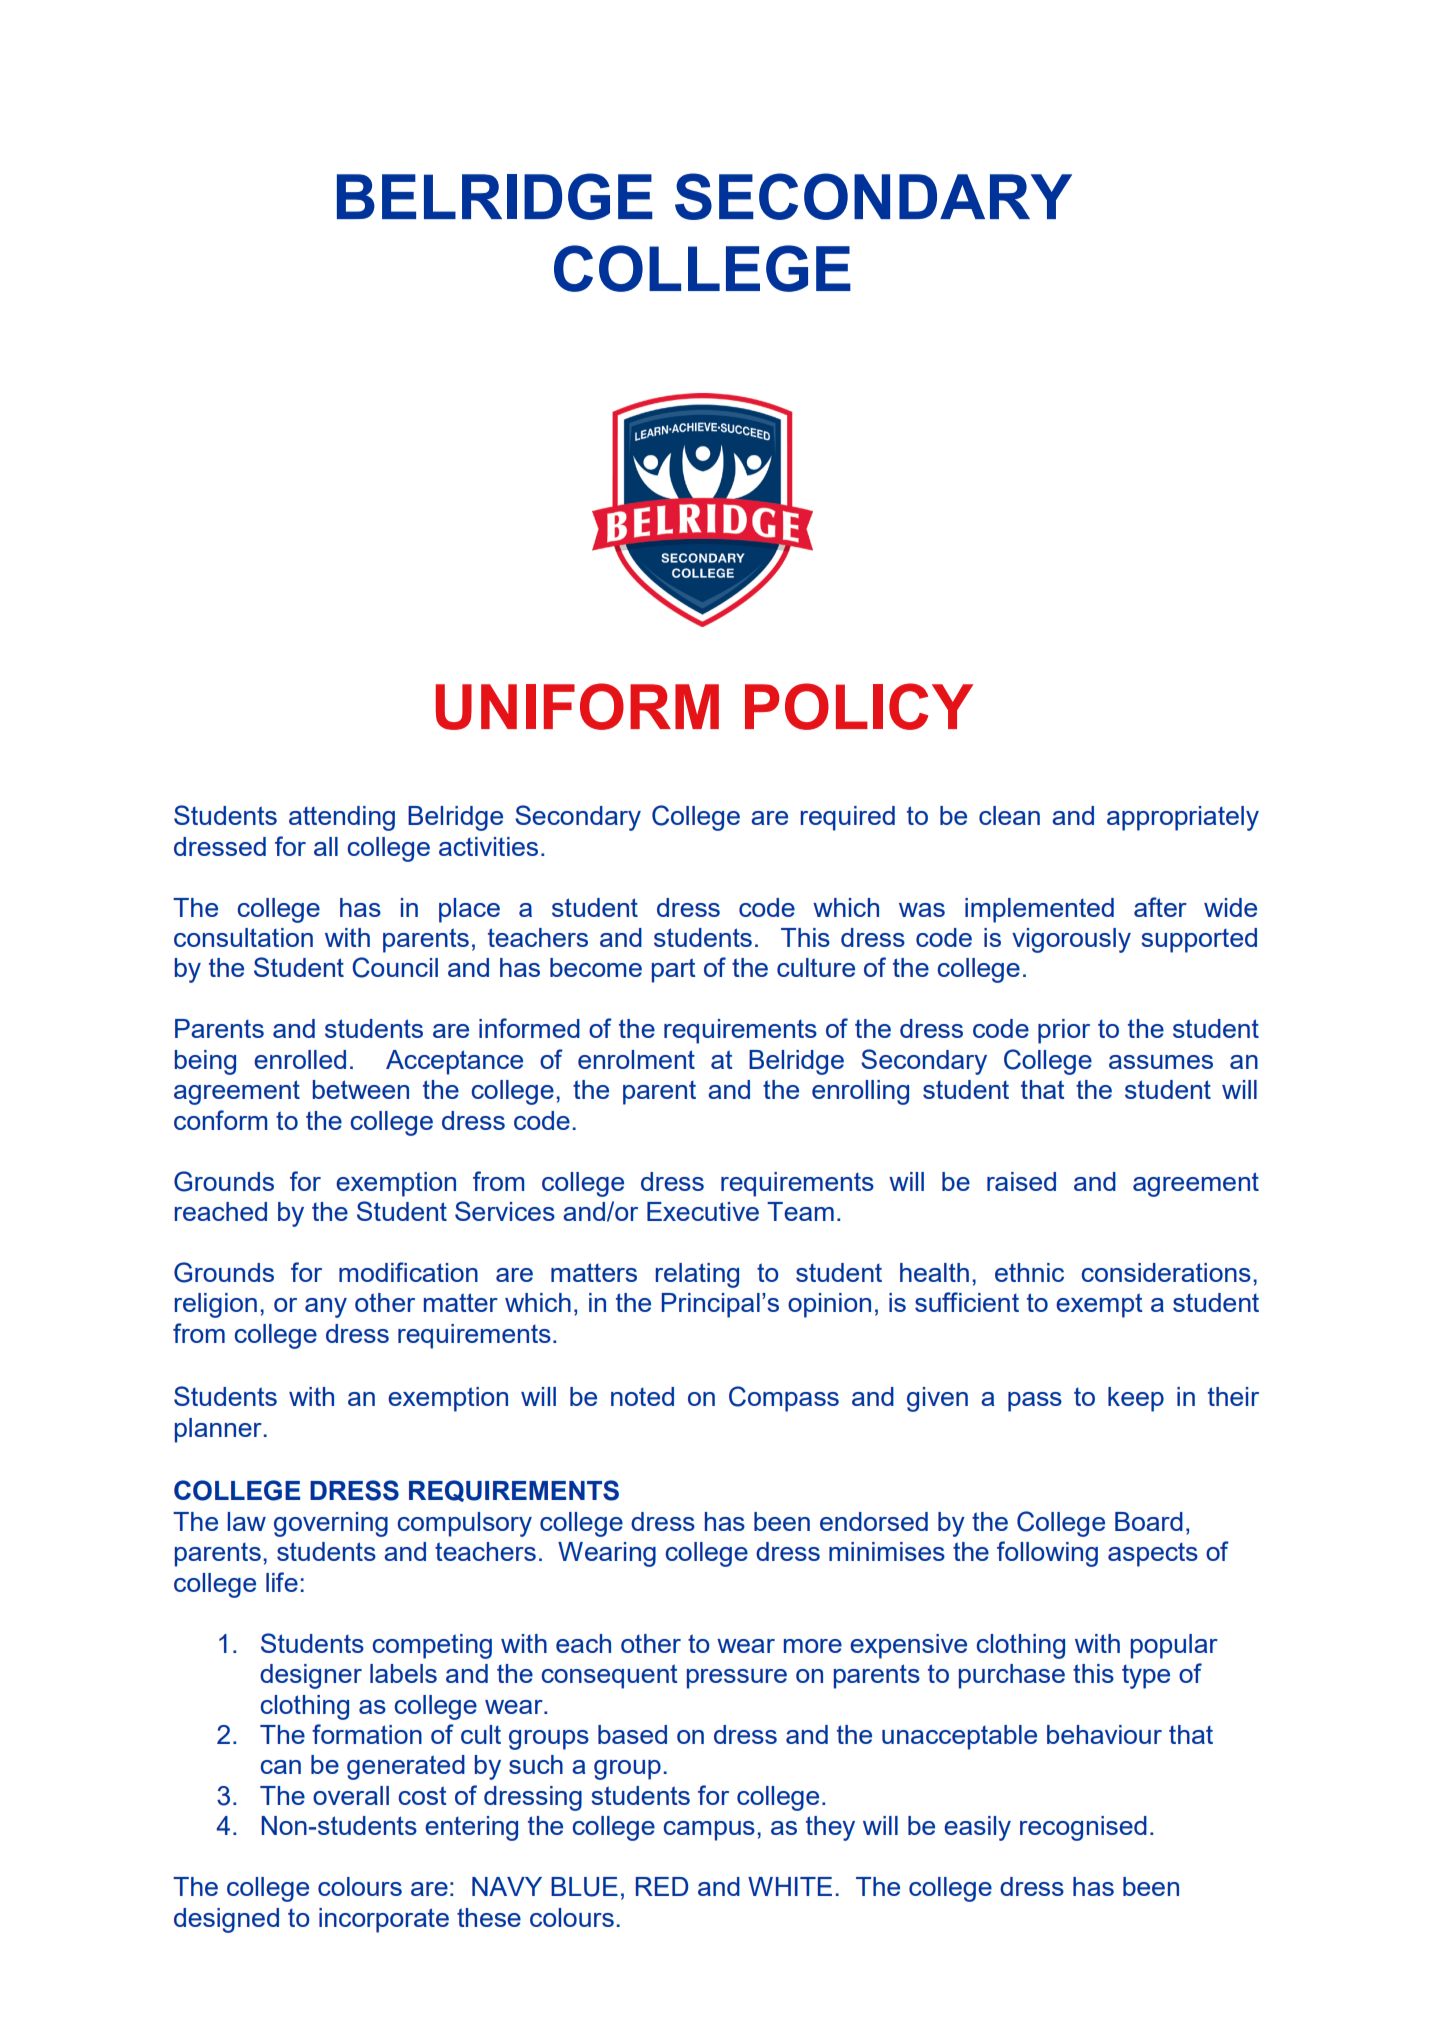 The image size is (1432, 2026). I want to click on WHITE, so click(790, 1886).
